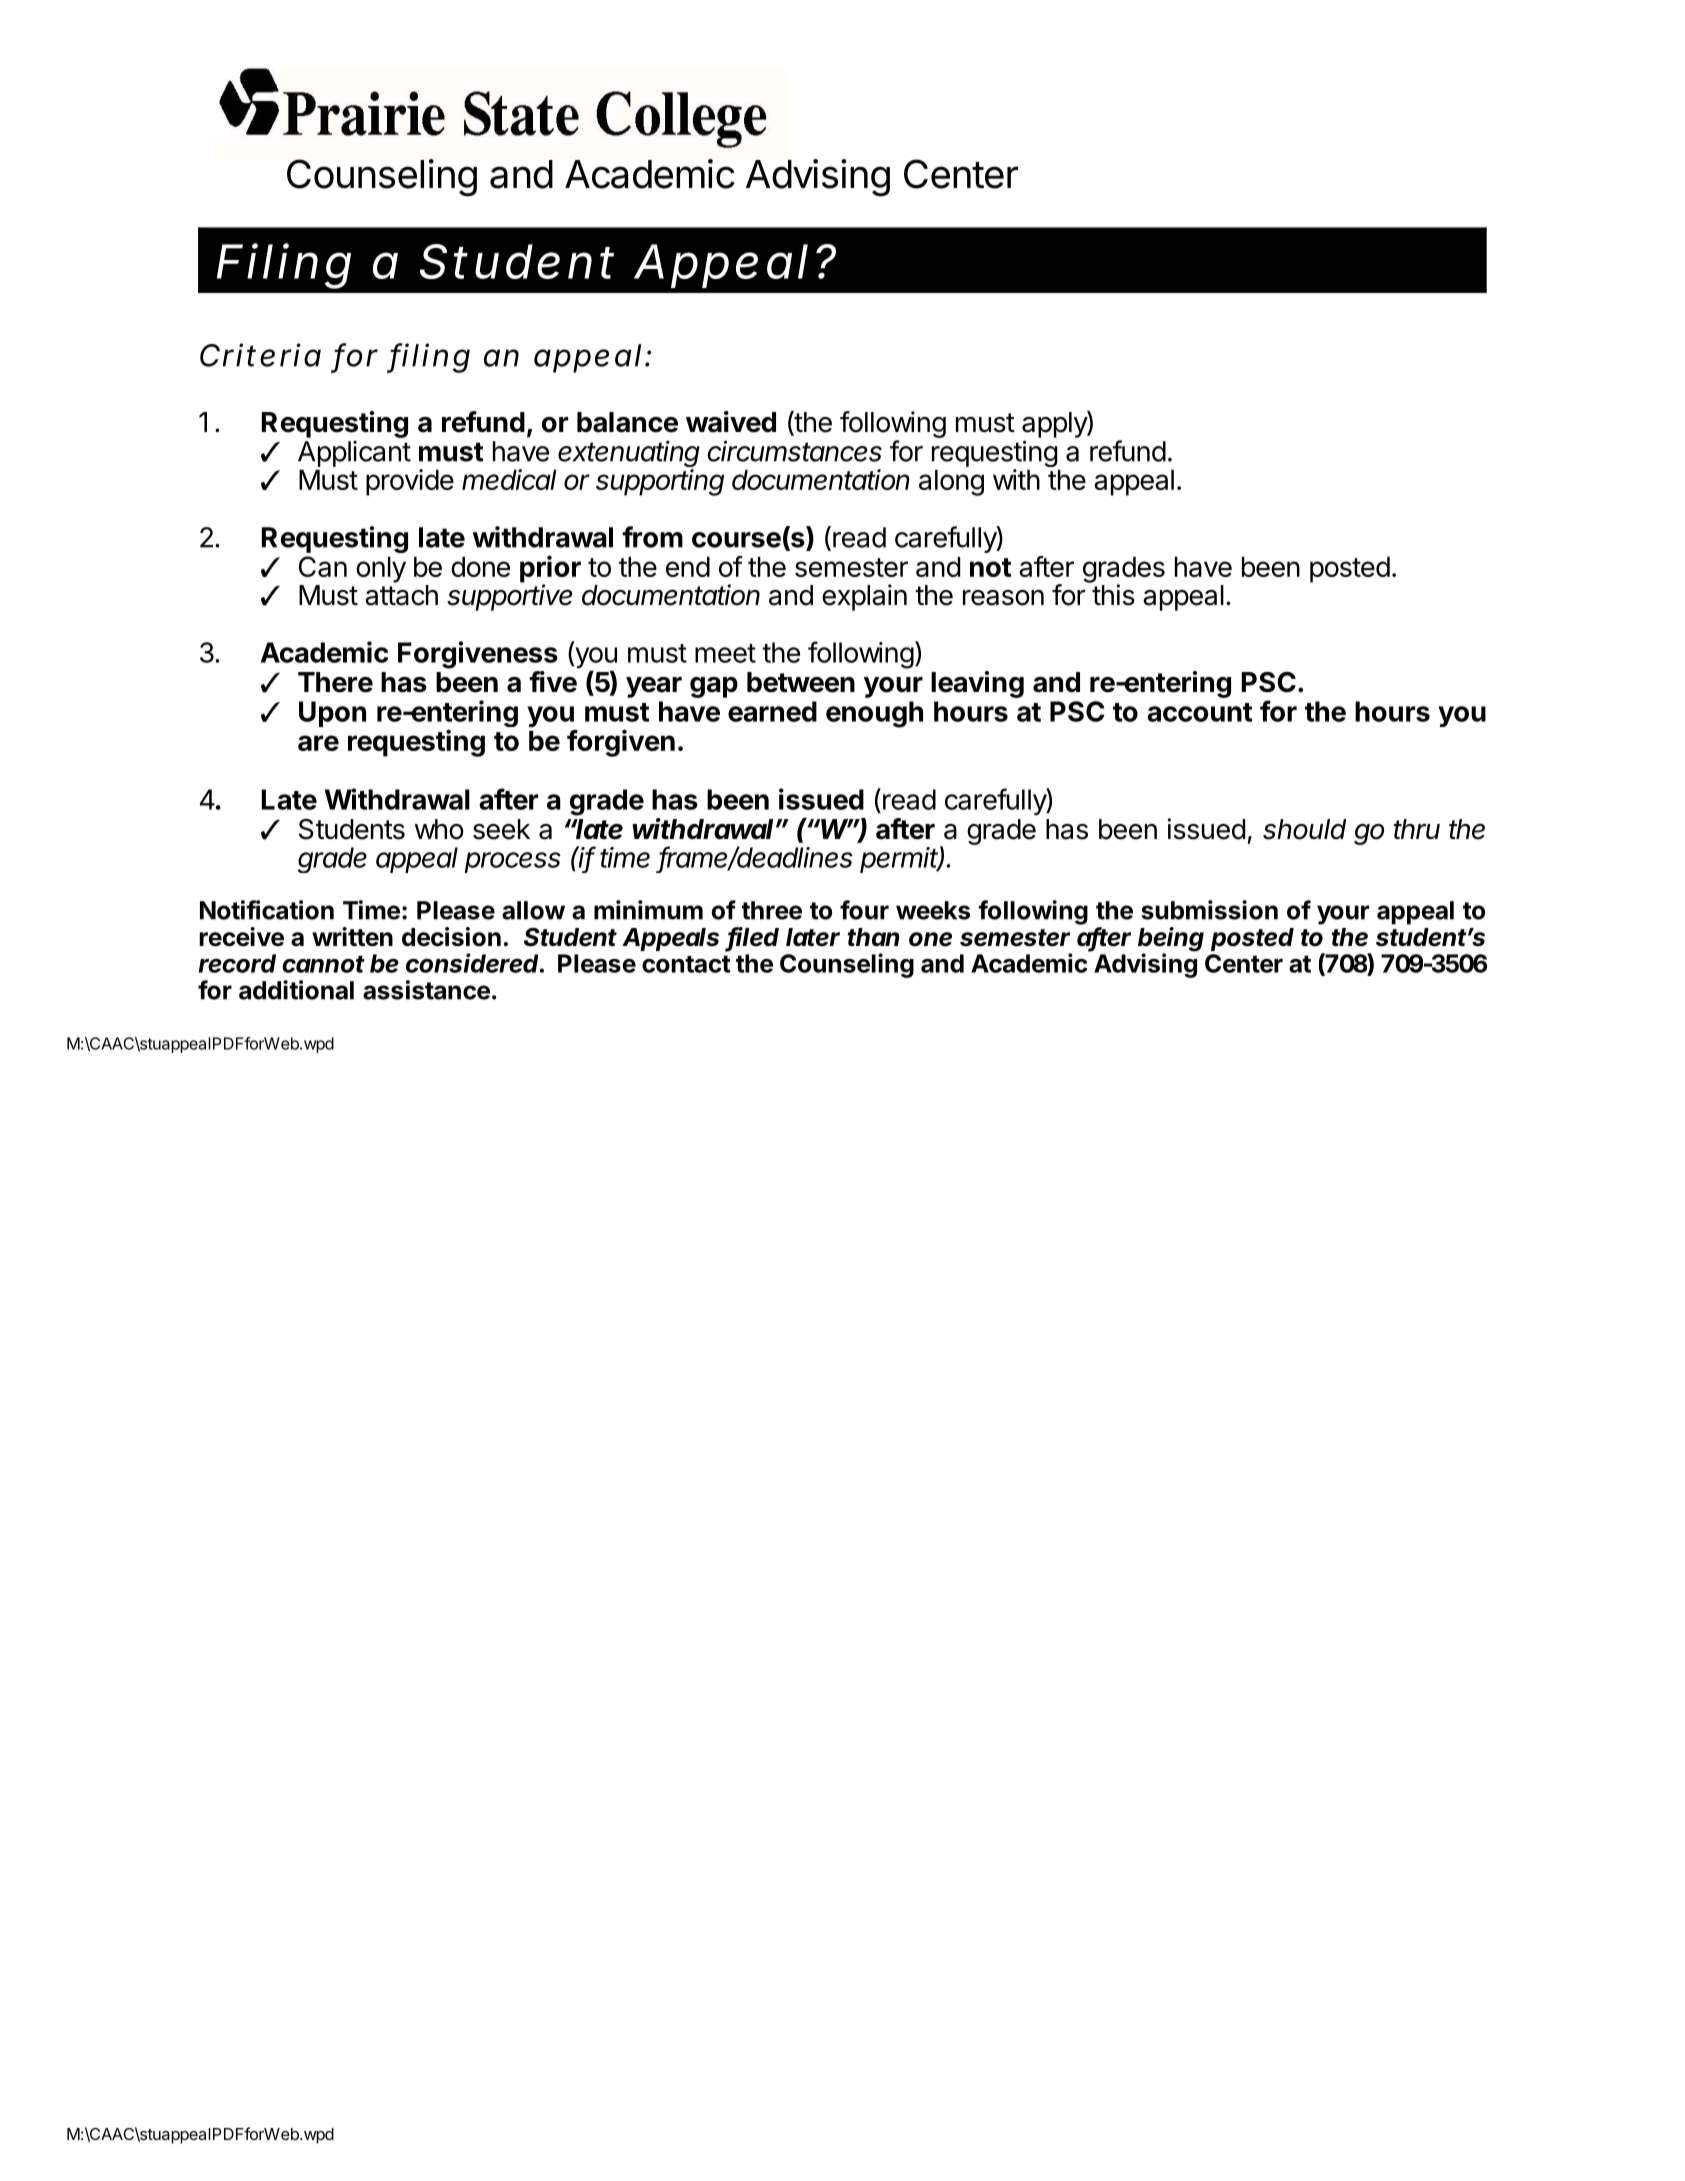 The image size is (1685, 2181). I want to click on cannot, so click(323, 964).
